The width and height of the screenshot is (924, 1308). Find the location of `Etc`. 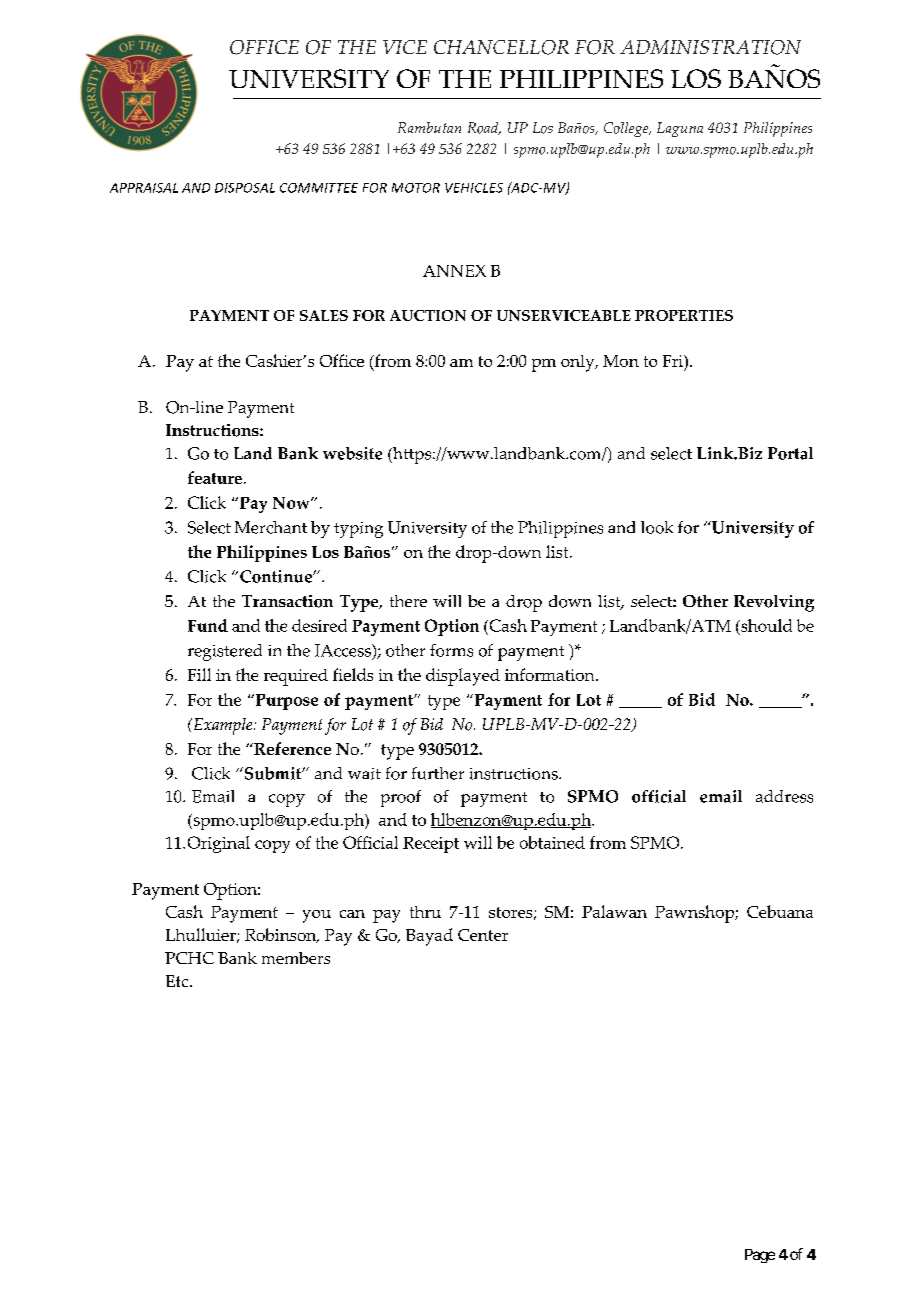

Etc is located at coordinates (178, 981).
